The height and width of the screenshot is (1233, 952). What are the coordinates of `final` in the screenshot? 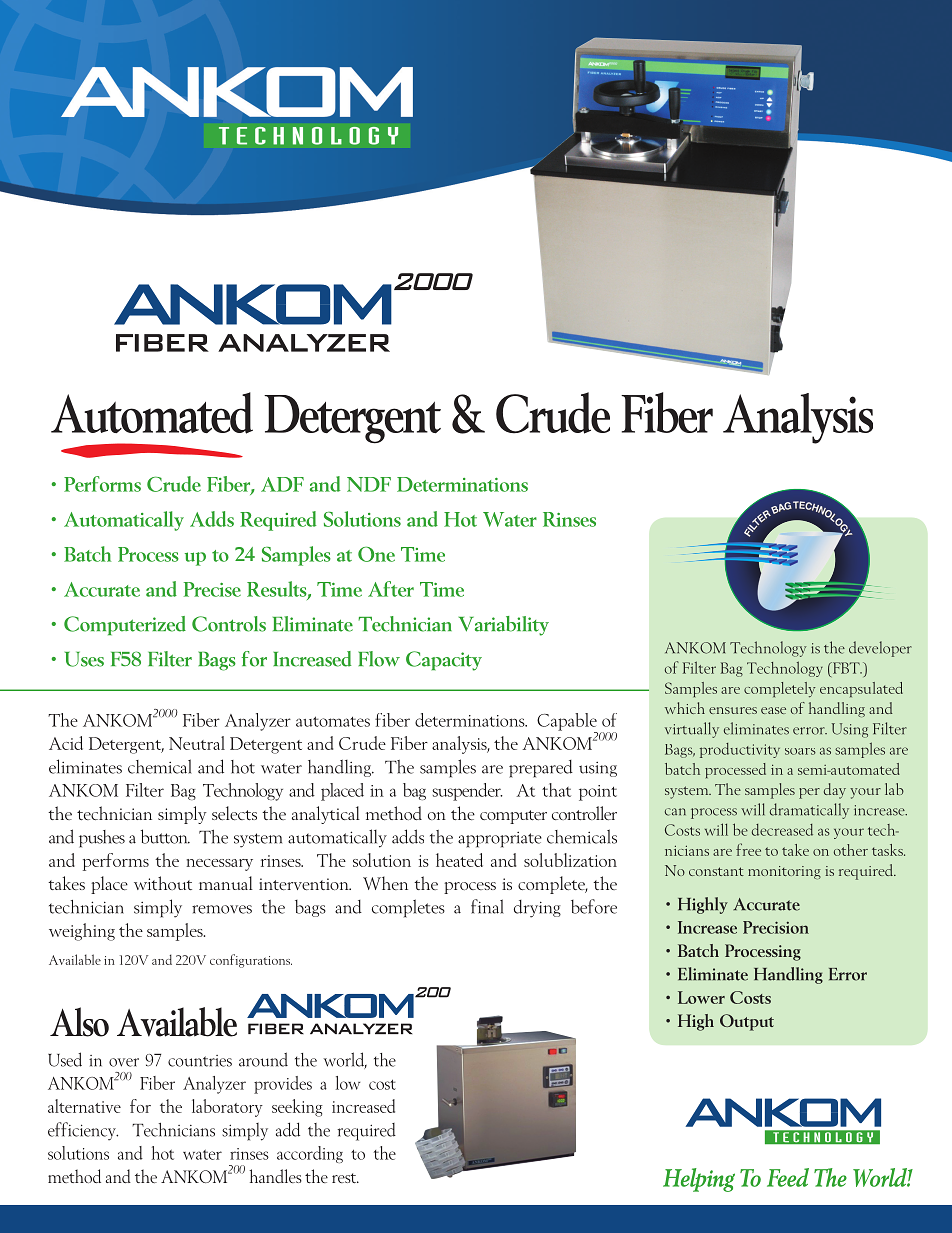 It's located at (487, 906).
